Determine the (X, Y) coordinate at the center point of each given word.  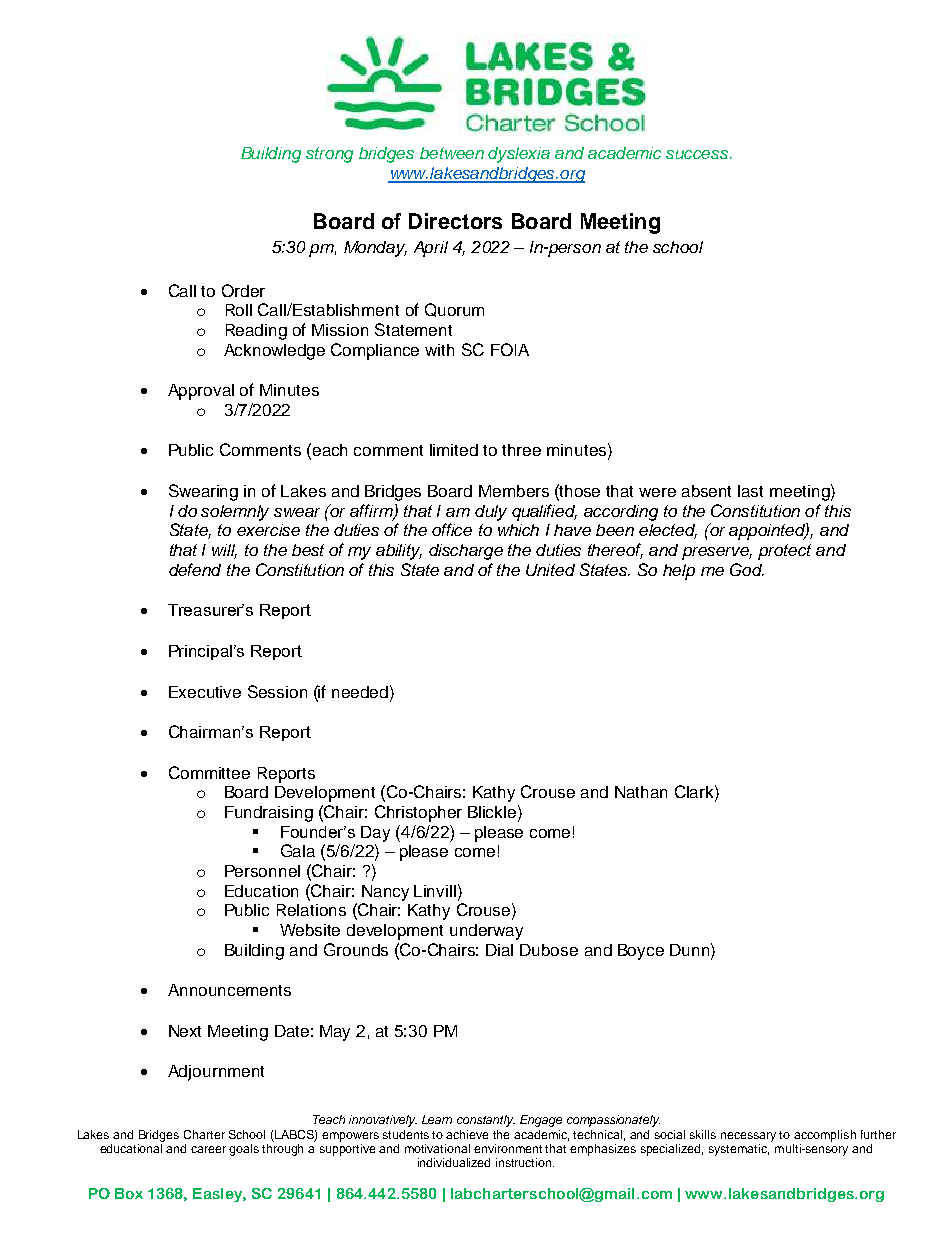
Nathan (641, 792)
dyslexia (519, 155)
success (698, 154)
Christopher (418, 813)
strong (329, 155)
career (208, 1149)
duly (491, 513)
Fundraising (269, 814)
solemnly (235, 513)
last (750, 491)
